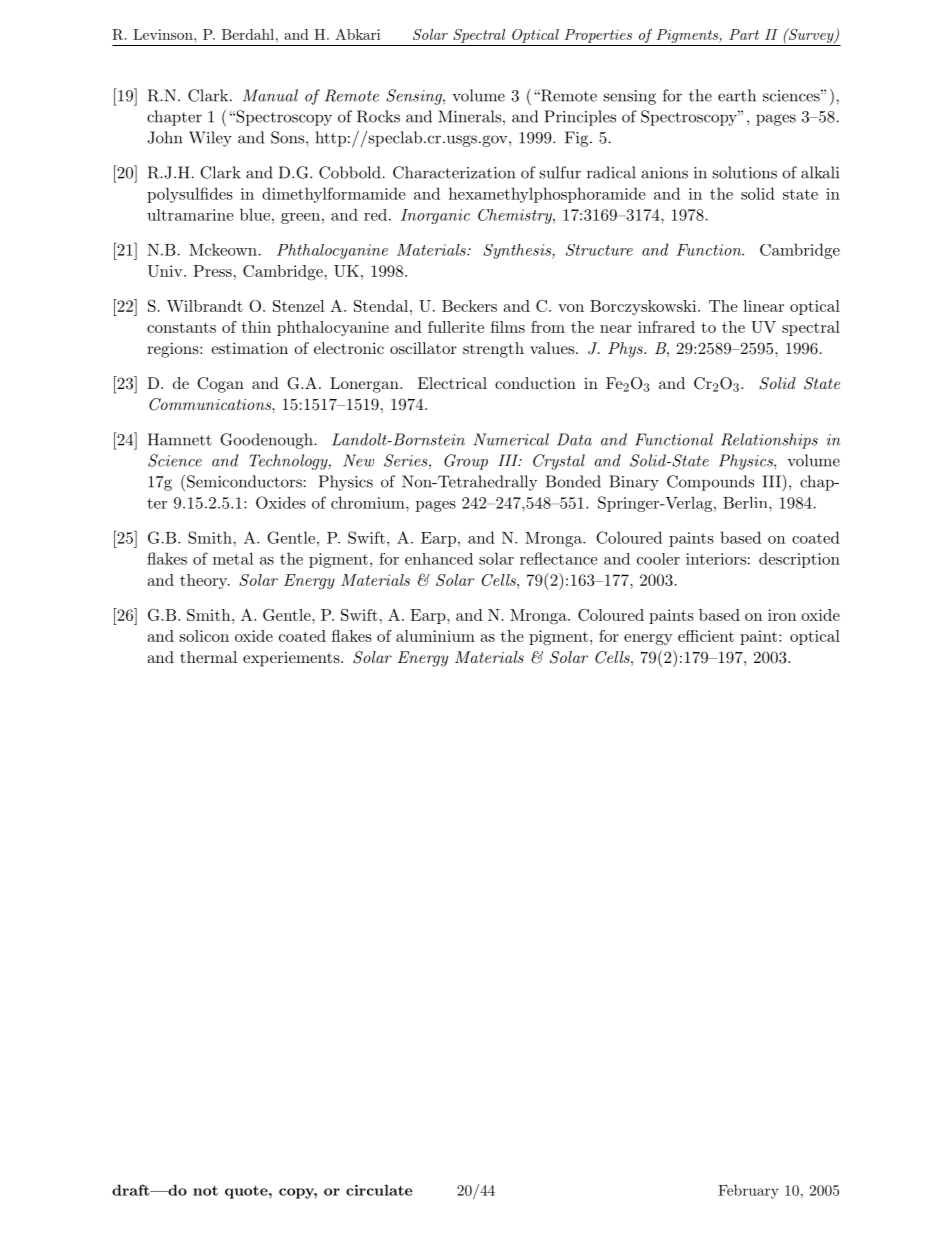 The width and height of the page is (952, 1233). I want to click on Manual, so click(270, 95).
